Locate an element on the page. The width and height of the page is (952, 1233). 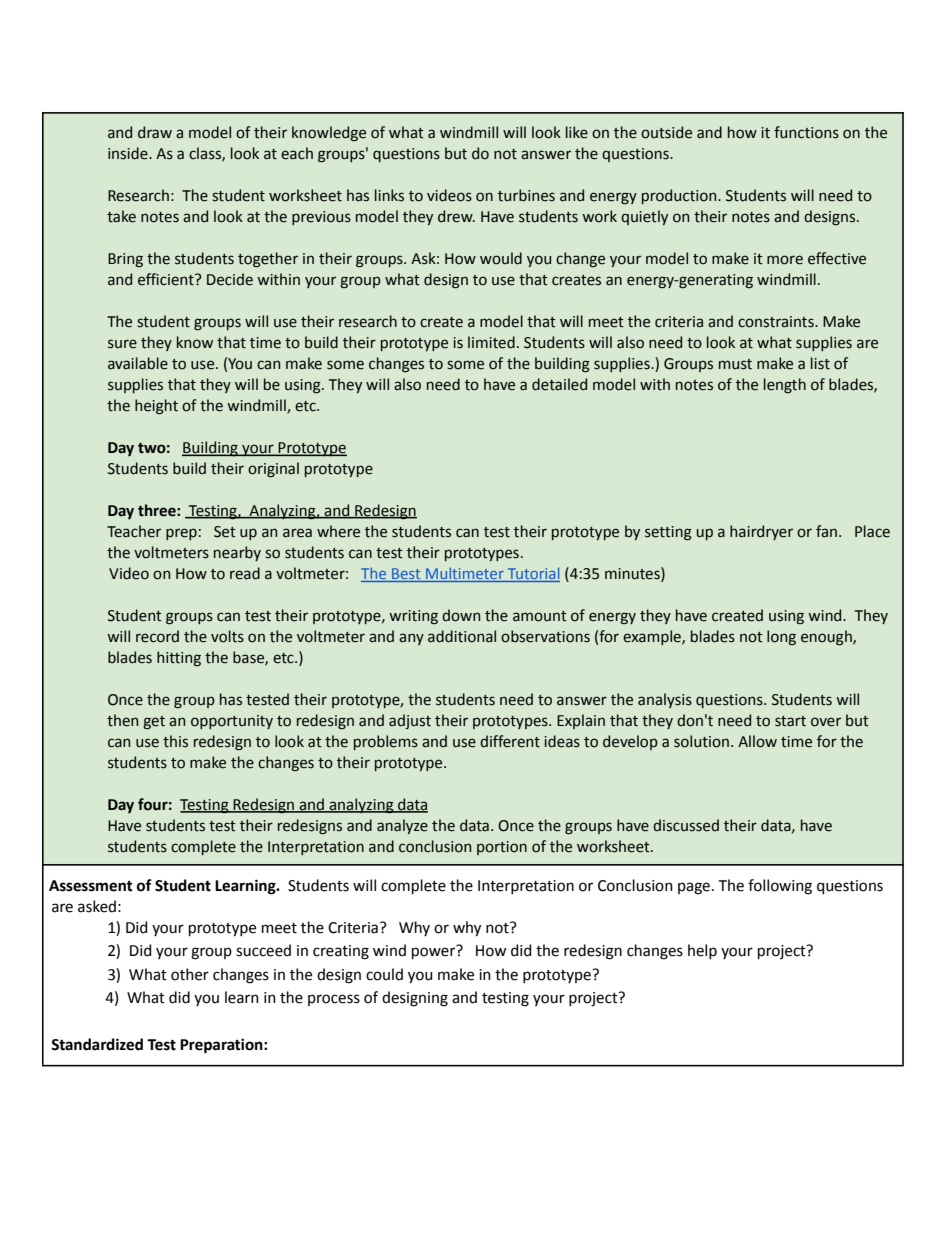
this is located at coordinates (175, 741).
